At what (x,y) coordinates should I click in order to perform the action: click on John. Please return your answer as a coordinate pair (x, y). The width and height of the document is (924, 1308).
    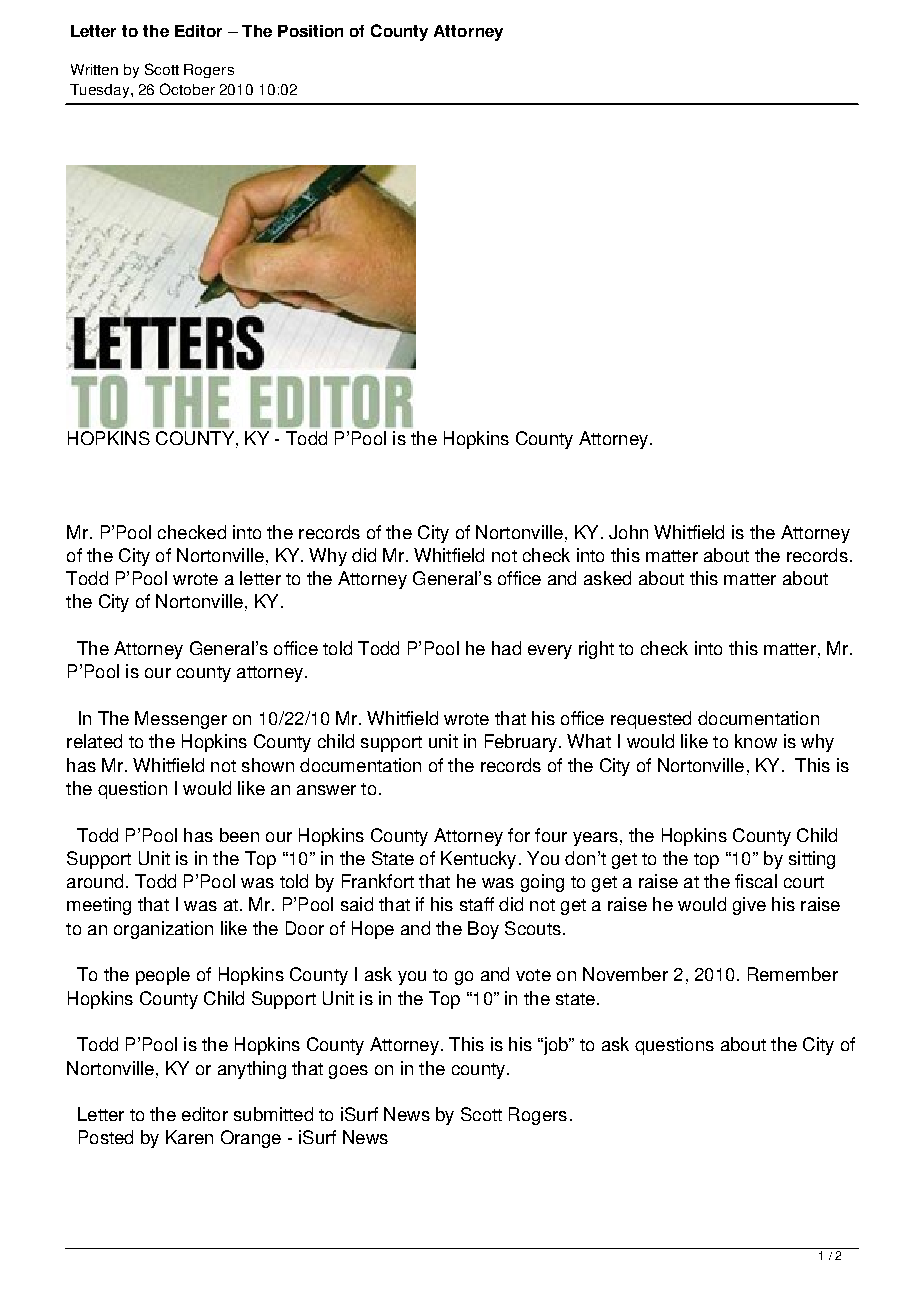
    Looking at the image, I should click on (628, 532).
